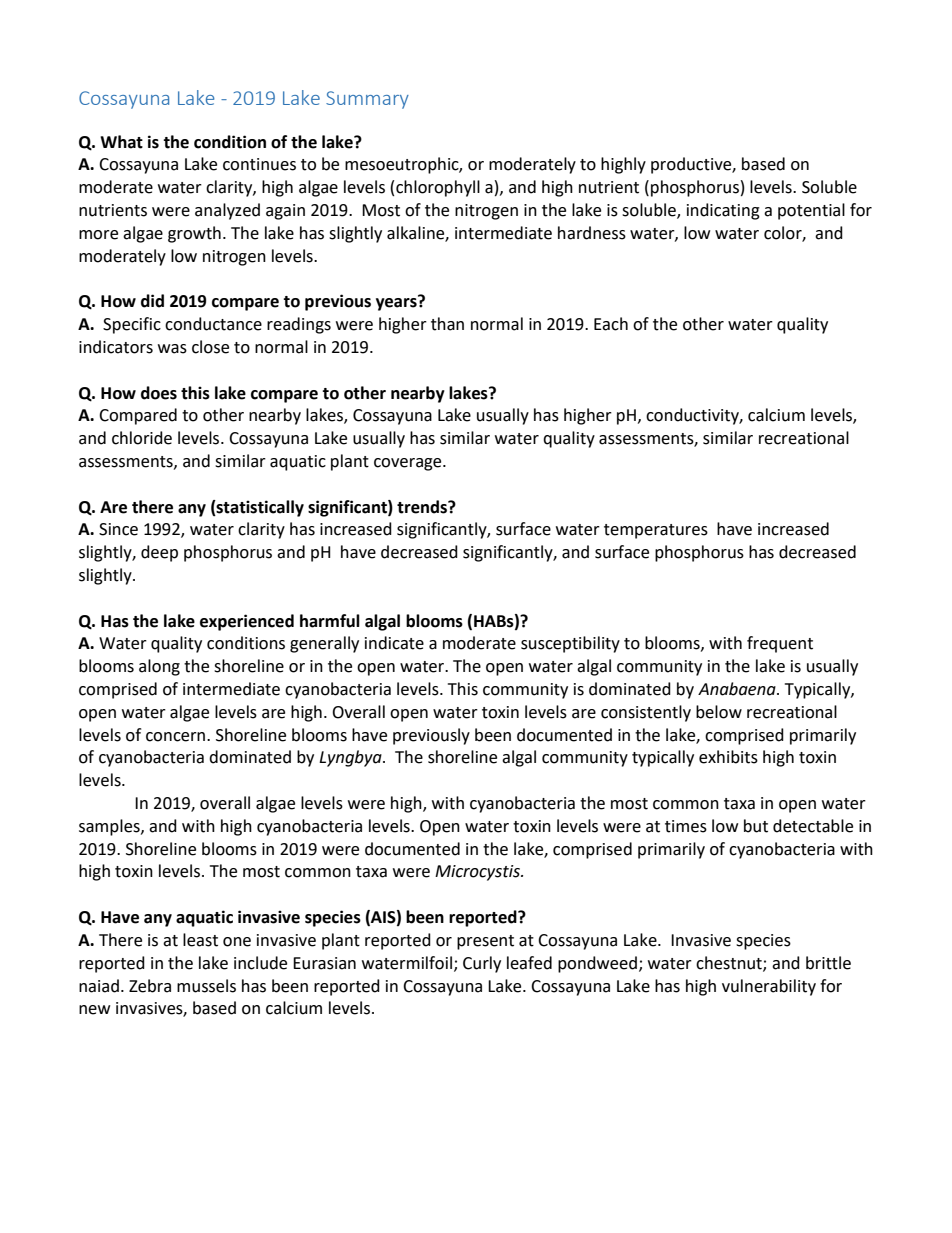 The width and height of the screenshot is (952, 1233). I want to click on vulnerability, so click(769, 987).
